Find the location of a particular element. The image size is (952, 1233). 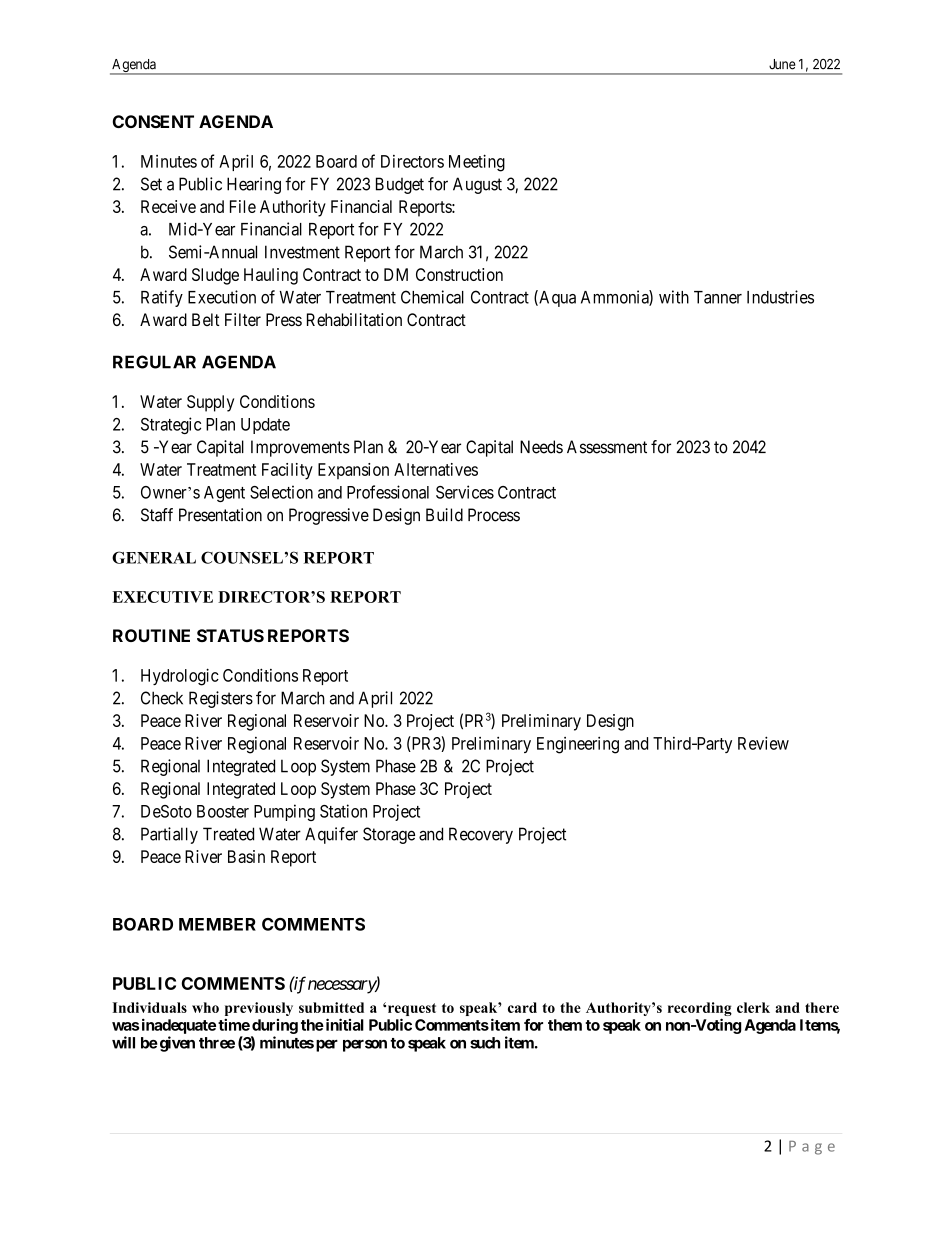

June is located at coordinates (782, 64).
